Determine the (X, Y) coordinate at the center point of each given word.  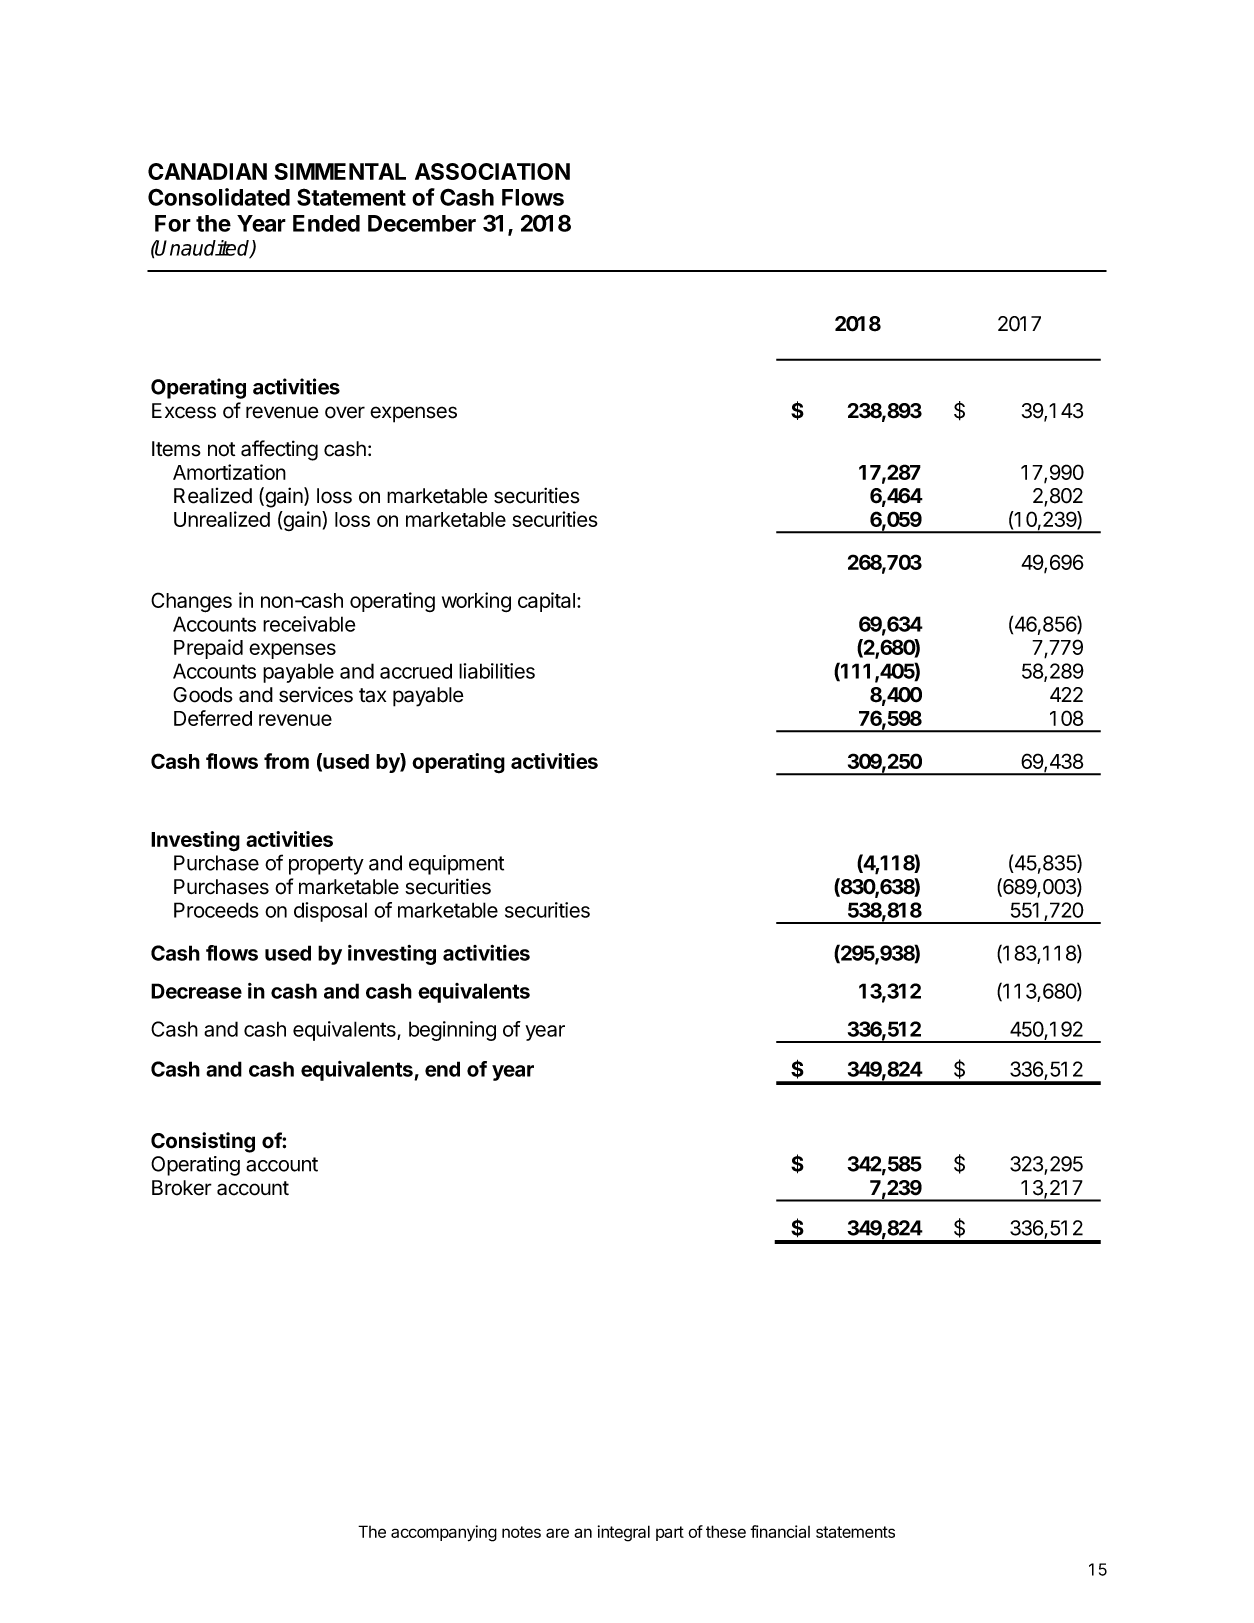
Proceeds (216, 910)
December (422, 223)
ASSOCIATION (492, 171)
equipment (456, 865)
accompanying (444, 1533)
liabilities (497, 671)
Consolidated (219, 197)
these (726, 1531)
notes (521, 1532)
